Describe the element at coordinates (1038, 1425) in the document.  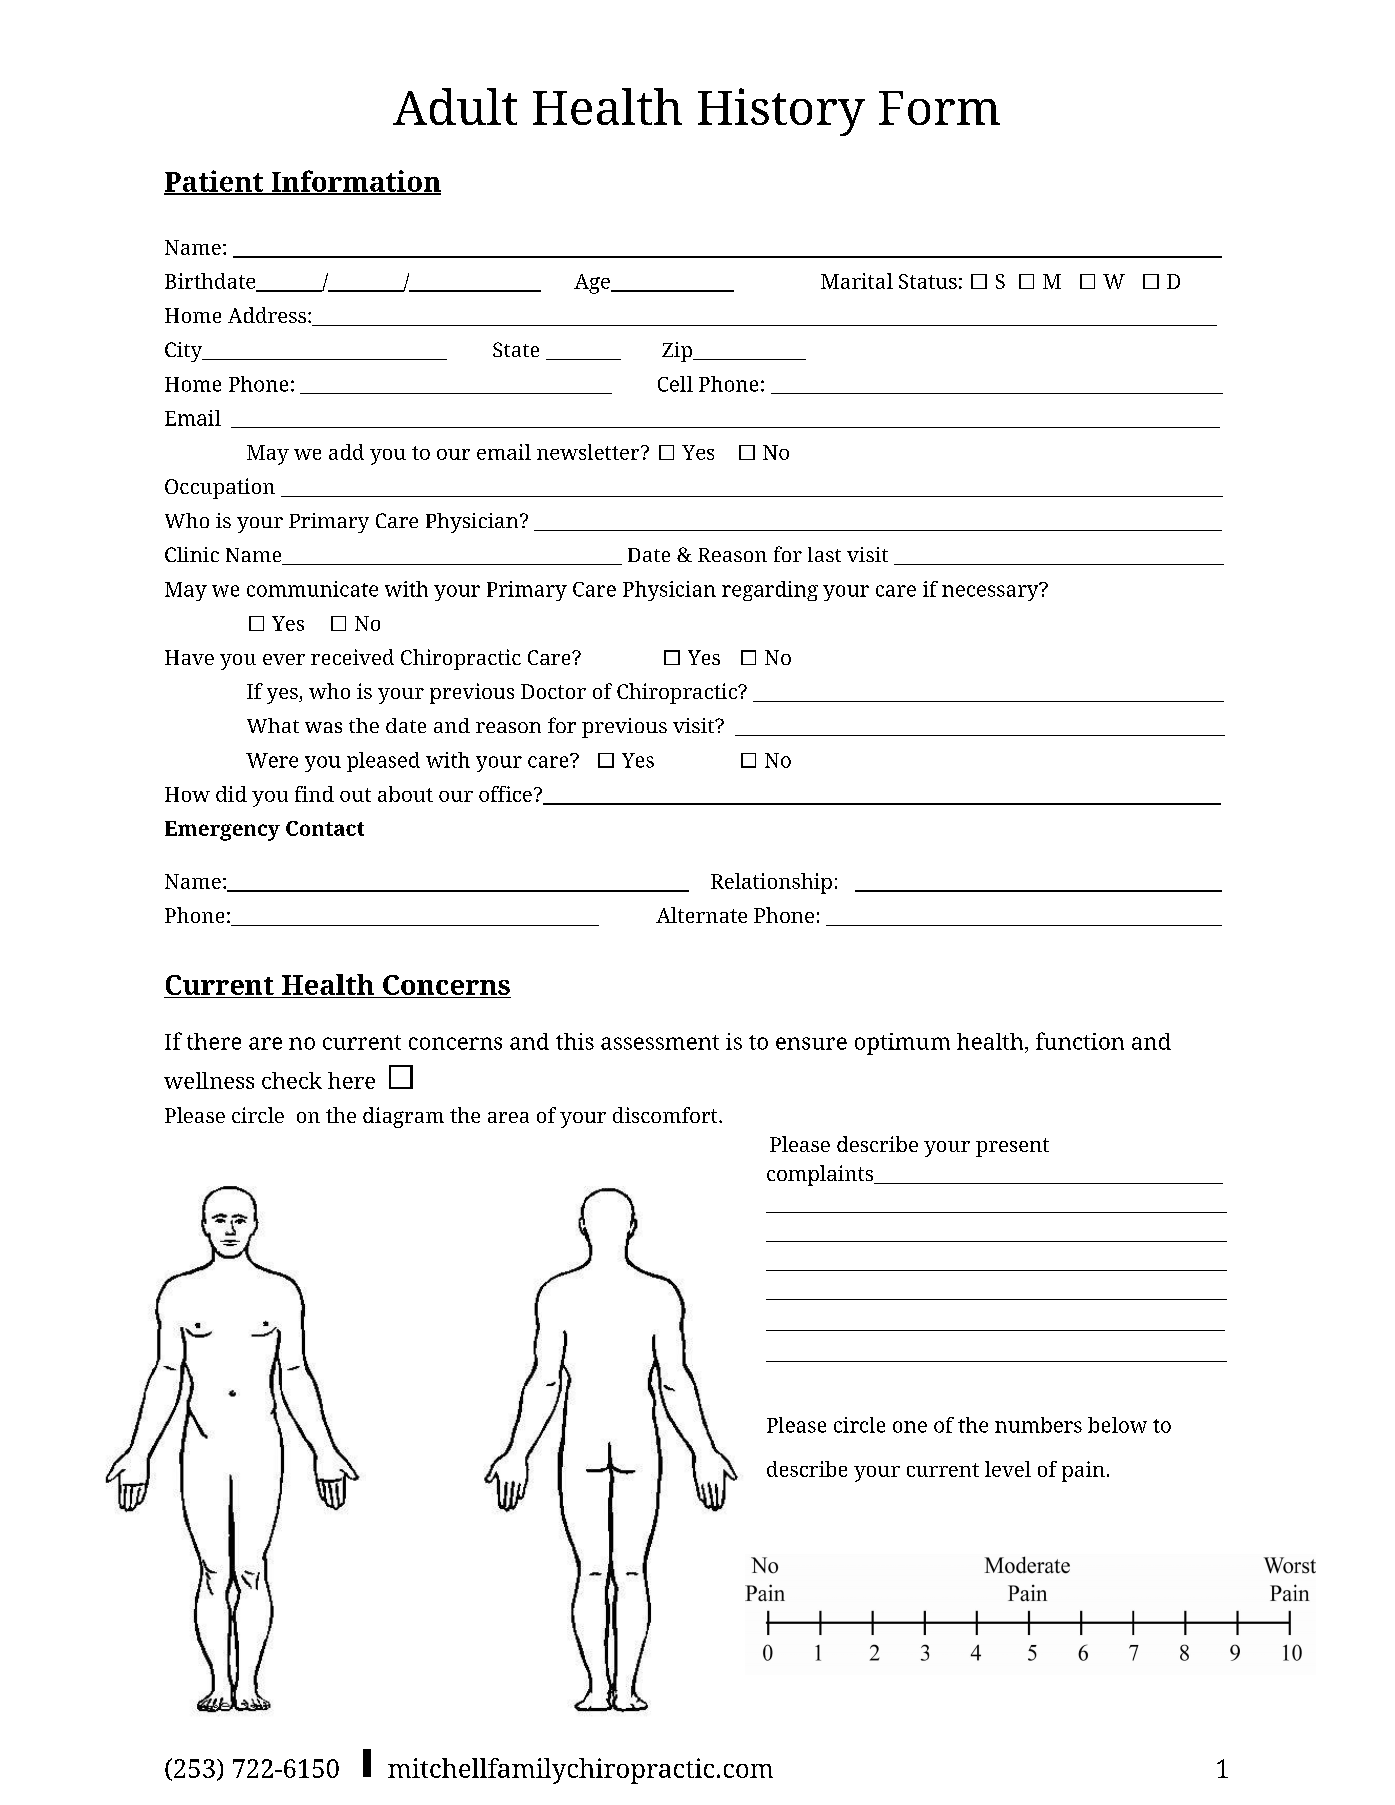
I see `numbers` at that location.
